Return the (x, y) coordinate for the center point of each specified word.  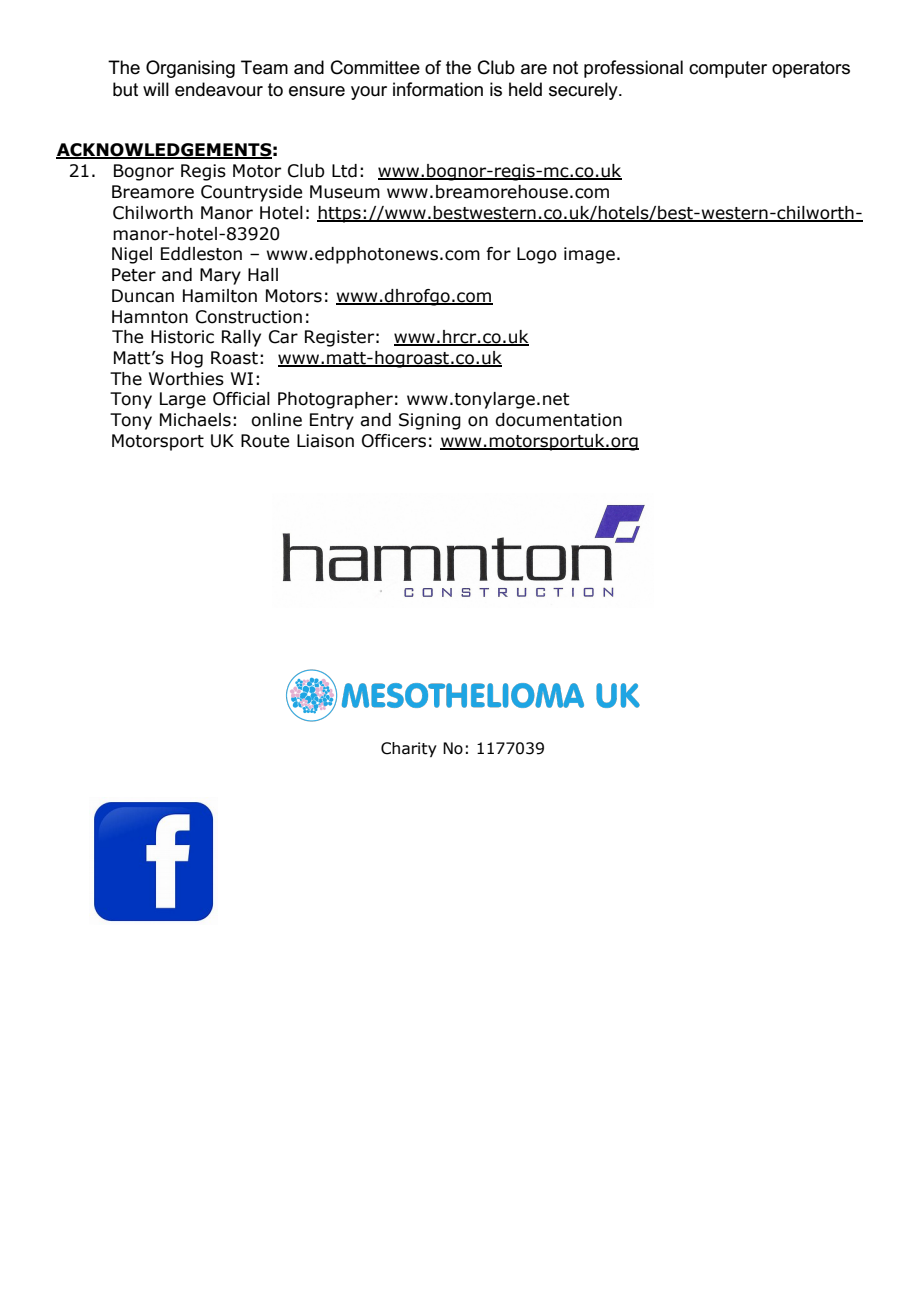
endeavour (219, 89)
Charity (409, 749)
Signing (430, 421)
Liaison (325, 441)
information (438, 89)
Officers (394, 441)
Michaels (195, 420)
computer (728, 69)
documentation (558, 420)
